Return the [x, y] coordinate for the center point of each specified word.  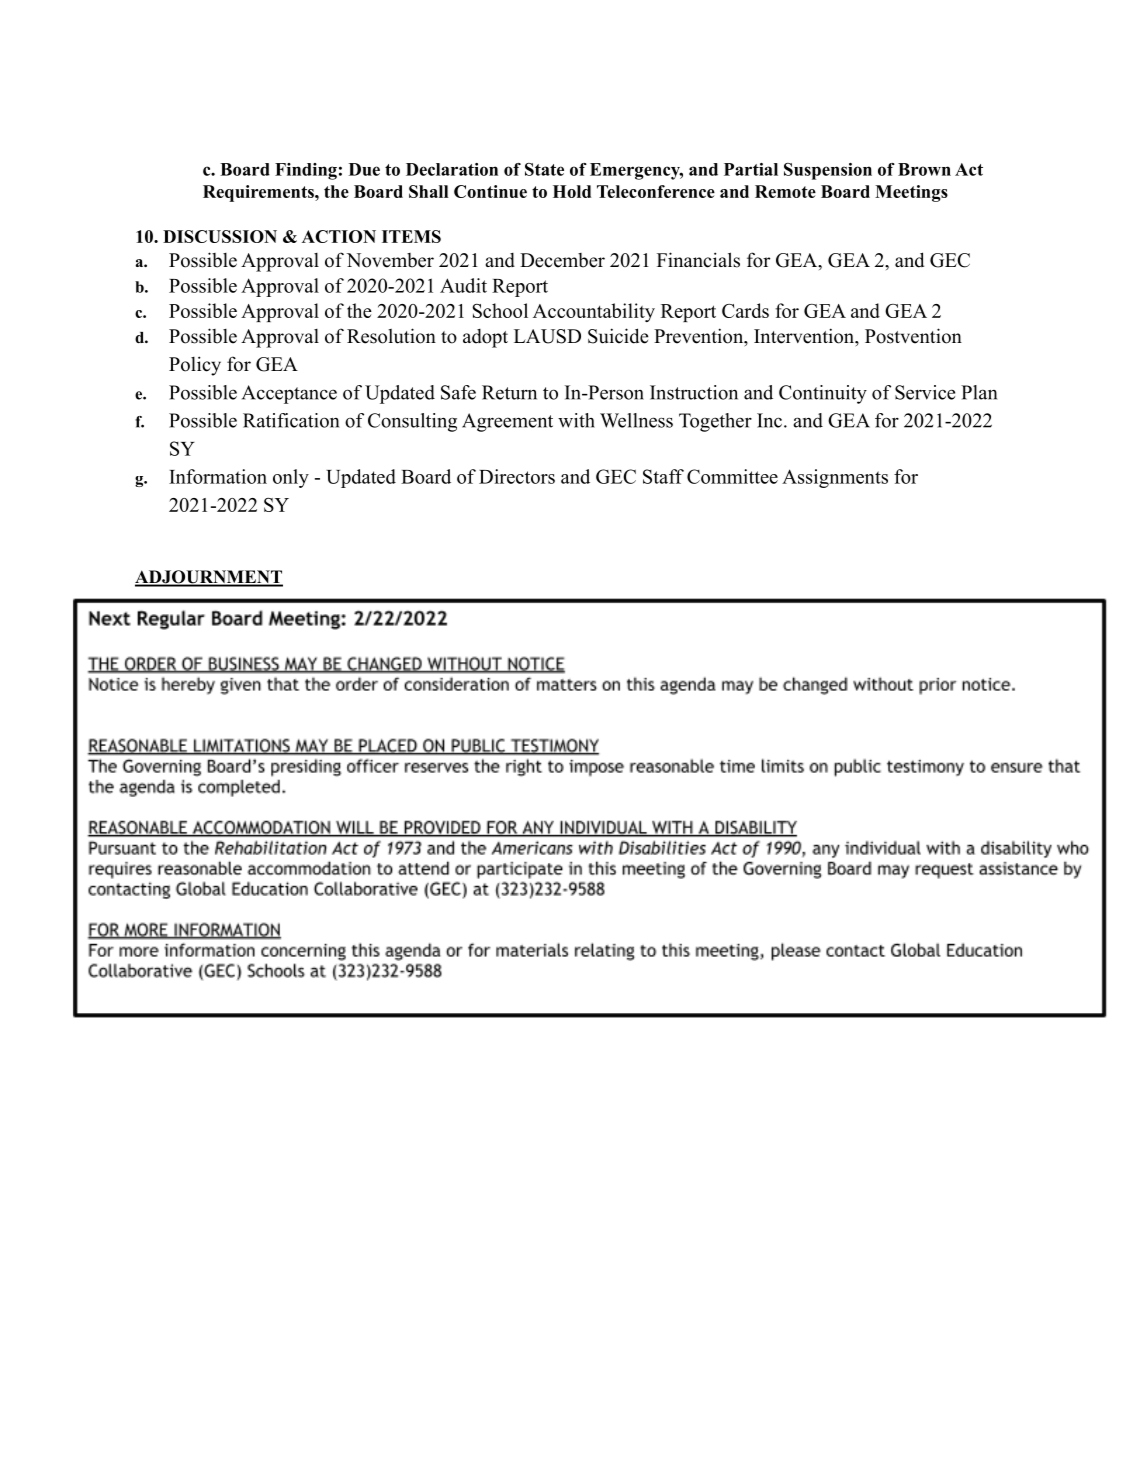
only [291, 478]
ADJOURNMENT [209, 578]
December [562, 260]
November [390, 260]
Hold [572, 191]
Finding [306, 171]
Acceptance [289, 394]
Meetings [911, 193]
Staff [663, 476]
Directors [517, 476]
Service [925, 392]
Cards [745, 310]
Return [509, 392]
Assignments [835, 478]
